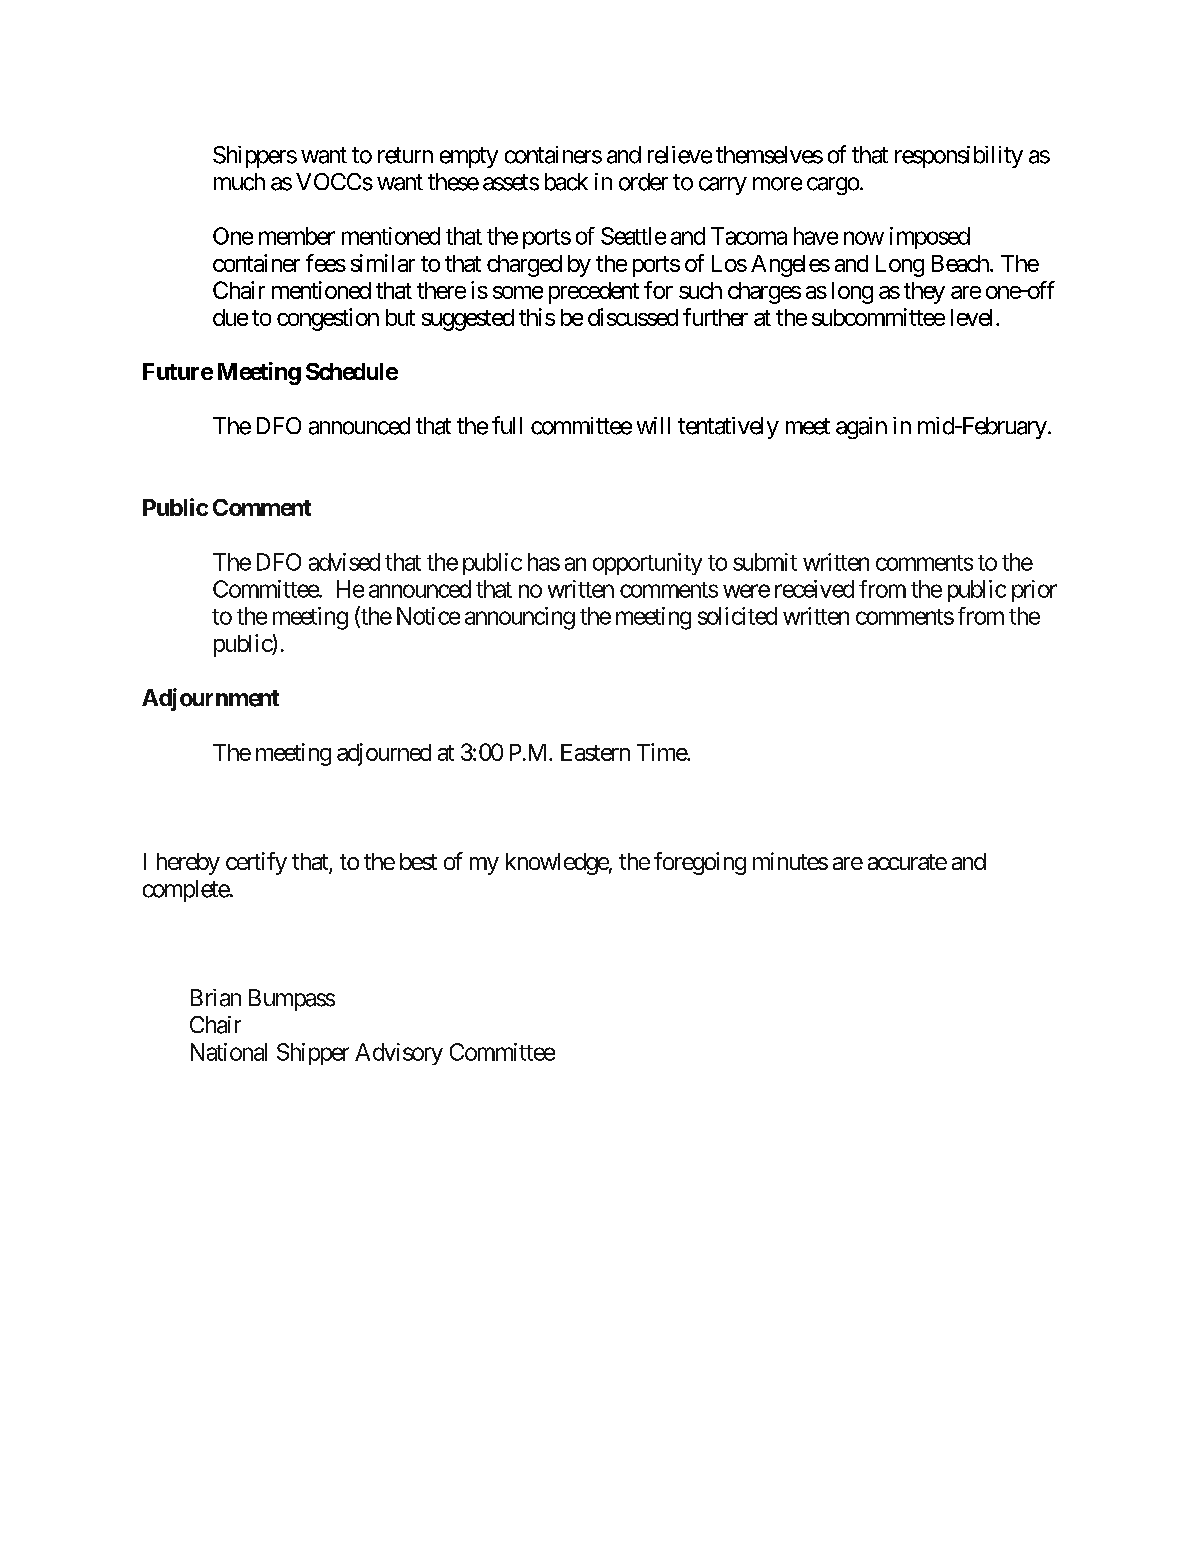 The image size is (1202, 1555). What do you see at coordinates (814, 589) in the screenshot?
I see `received` at bounding box center [814, 589].
